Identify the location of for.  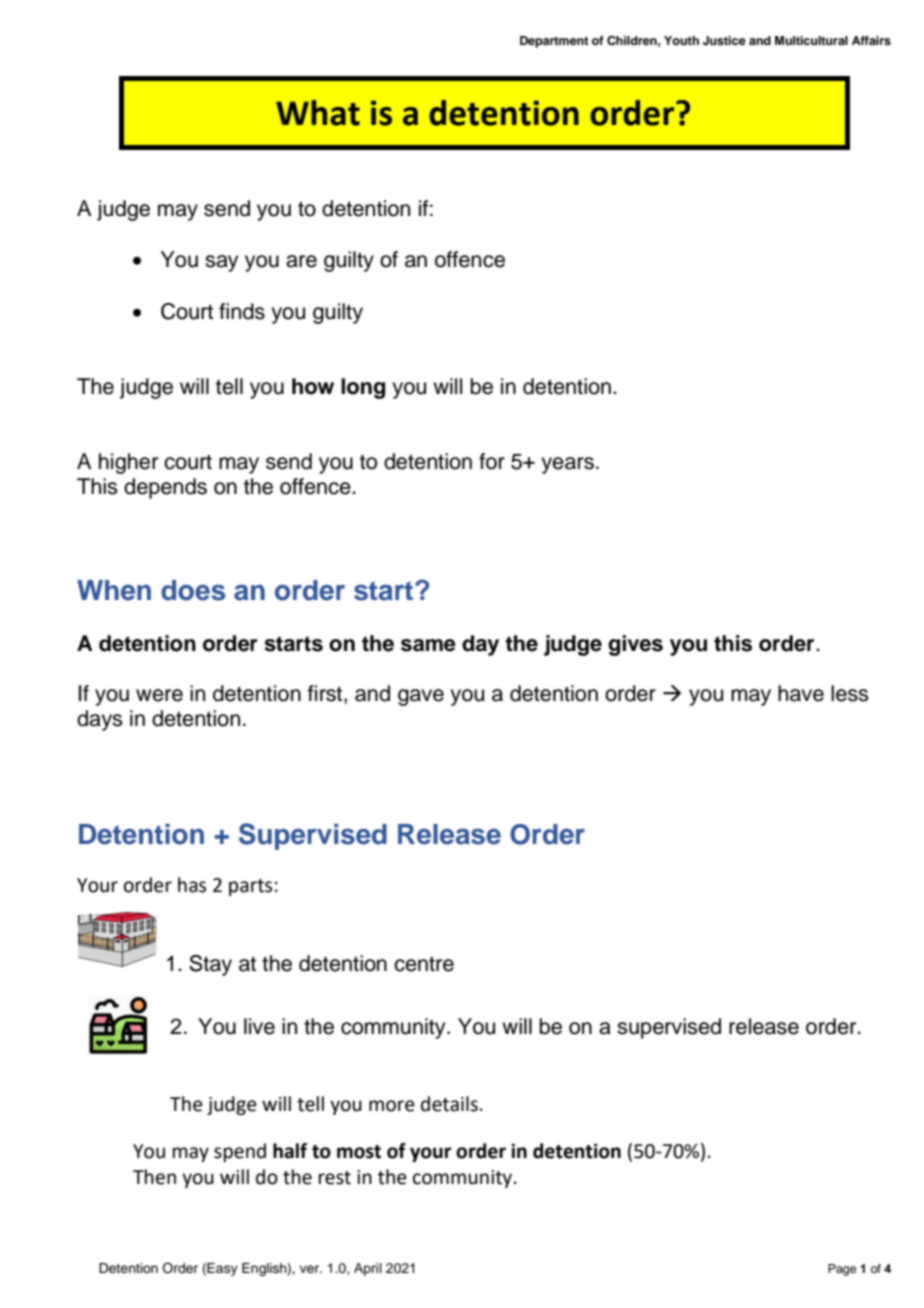
(492, 461).
